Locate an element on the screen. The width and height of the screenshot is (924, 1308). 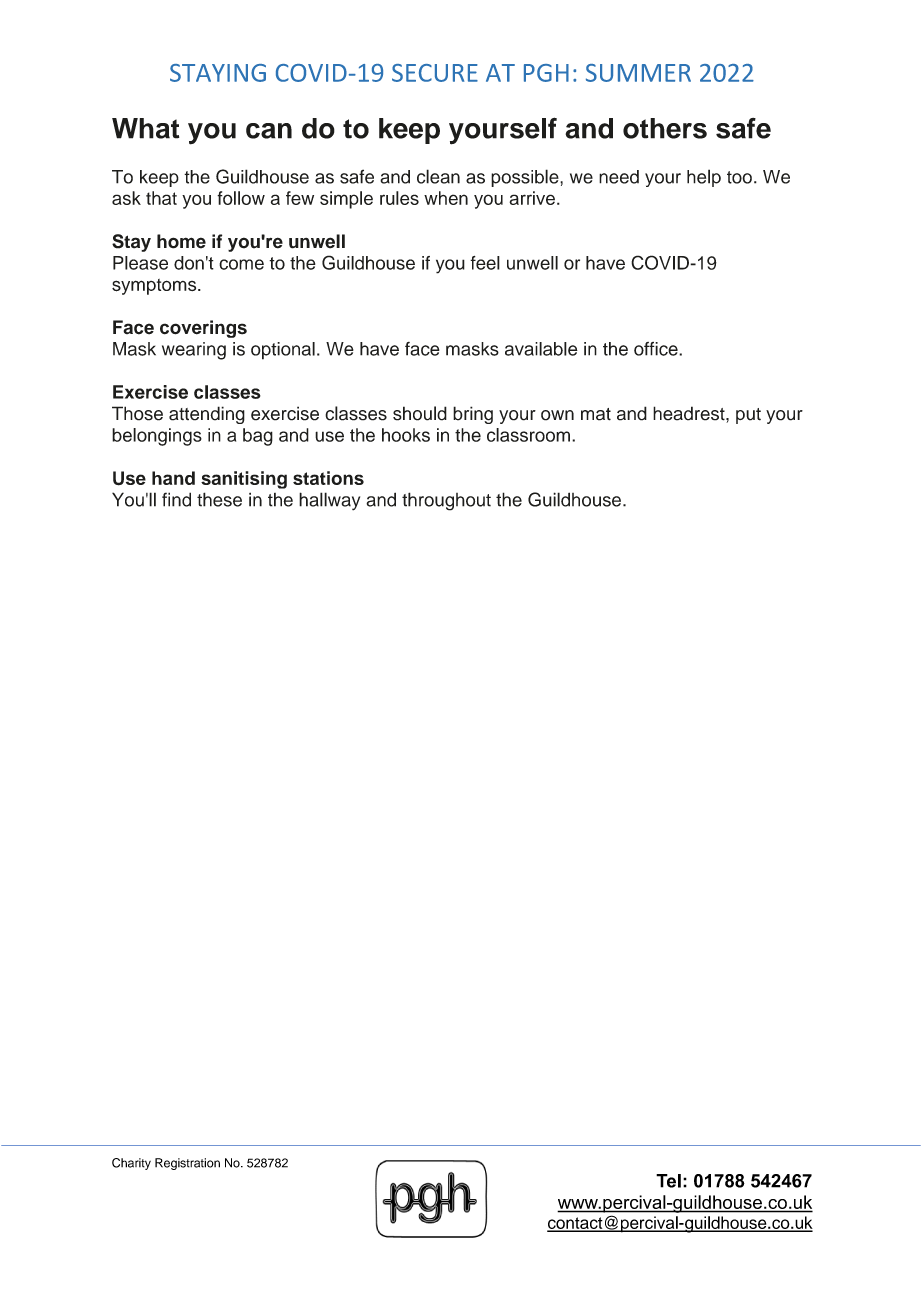
throughout is located at coordinates (446, 501).
